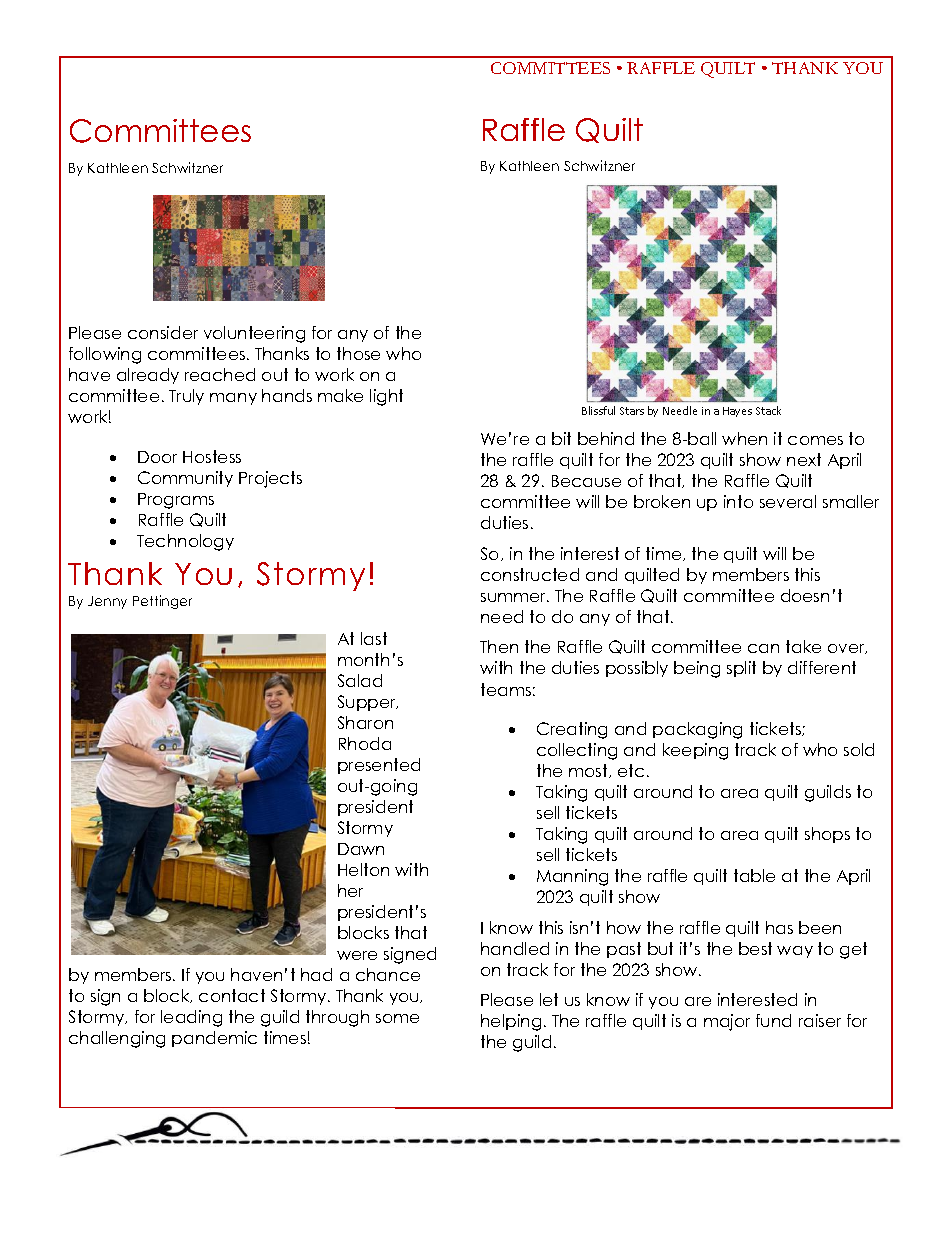  Describe the element at coordinates (499, 646) in the document. I see `Then` at that location.
